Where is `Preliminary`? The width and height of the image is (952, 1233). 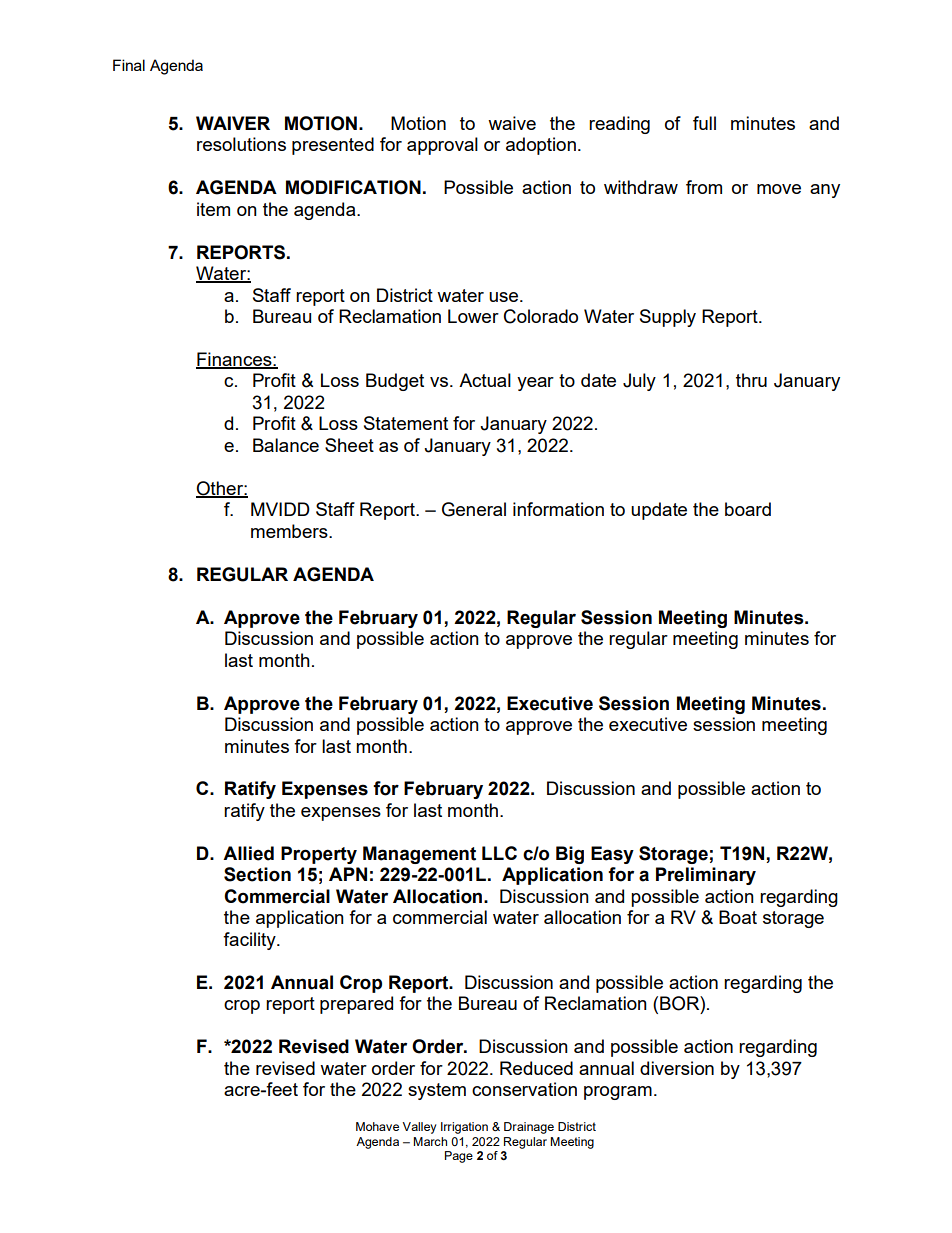
Preliminary is located at coordinates (706, 876).
